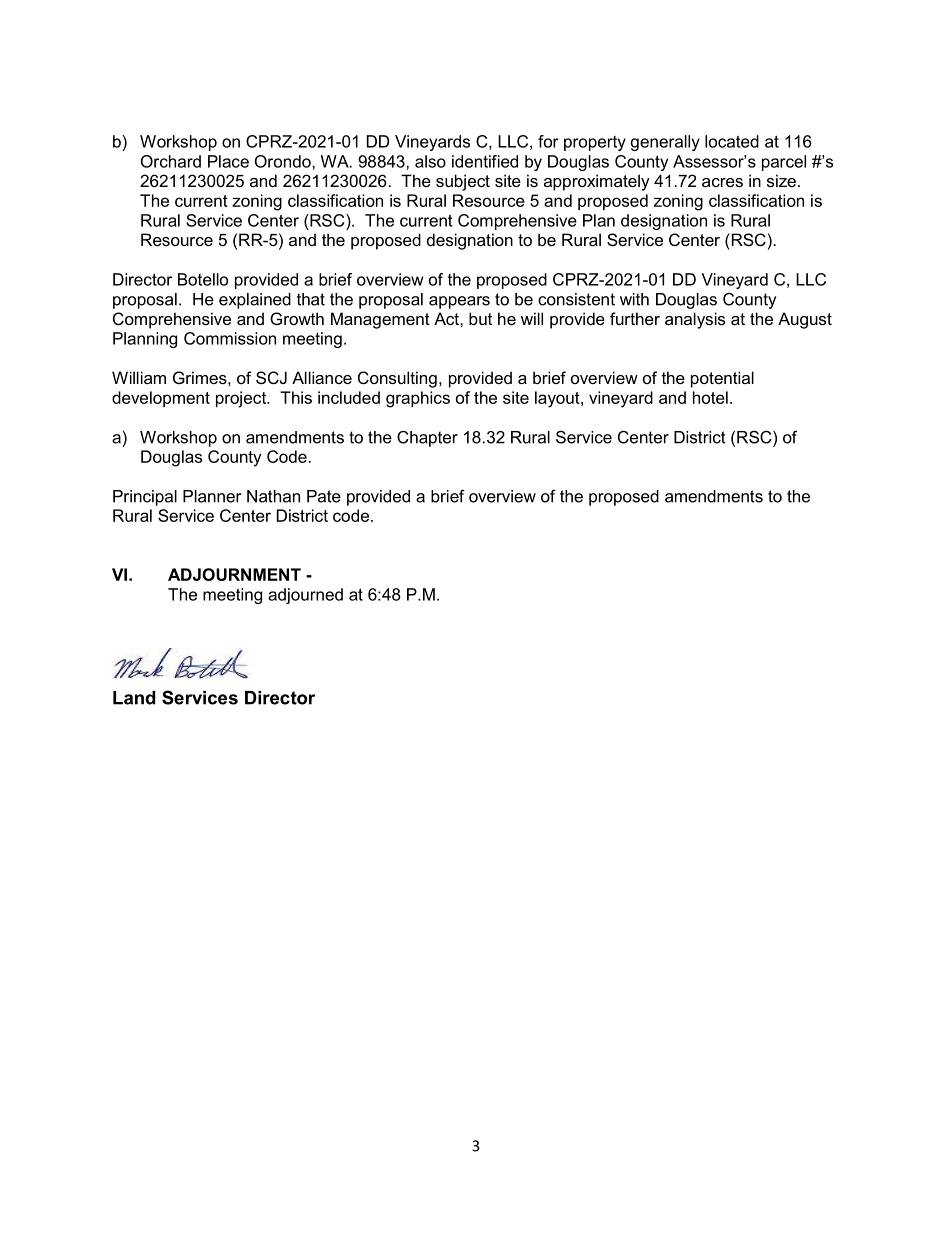  I want to click on located, so click(732, 141).
